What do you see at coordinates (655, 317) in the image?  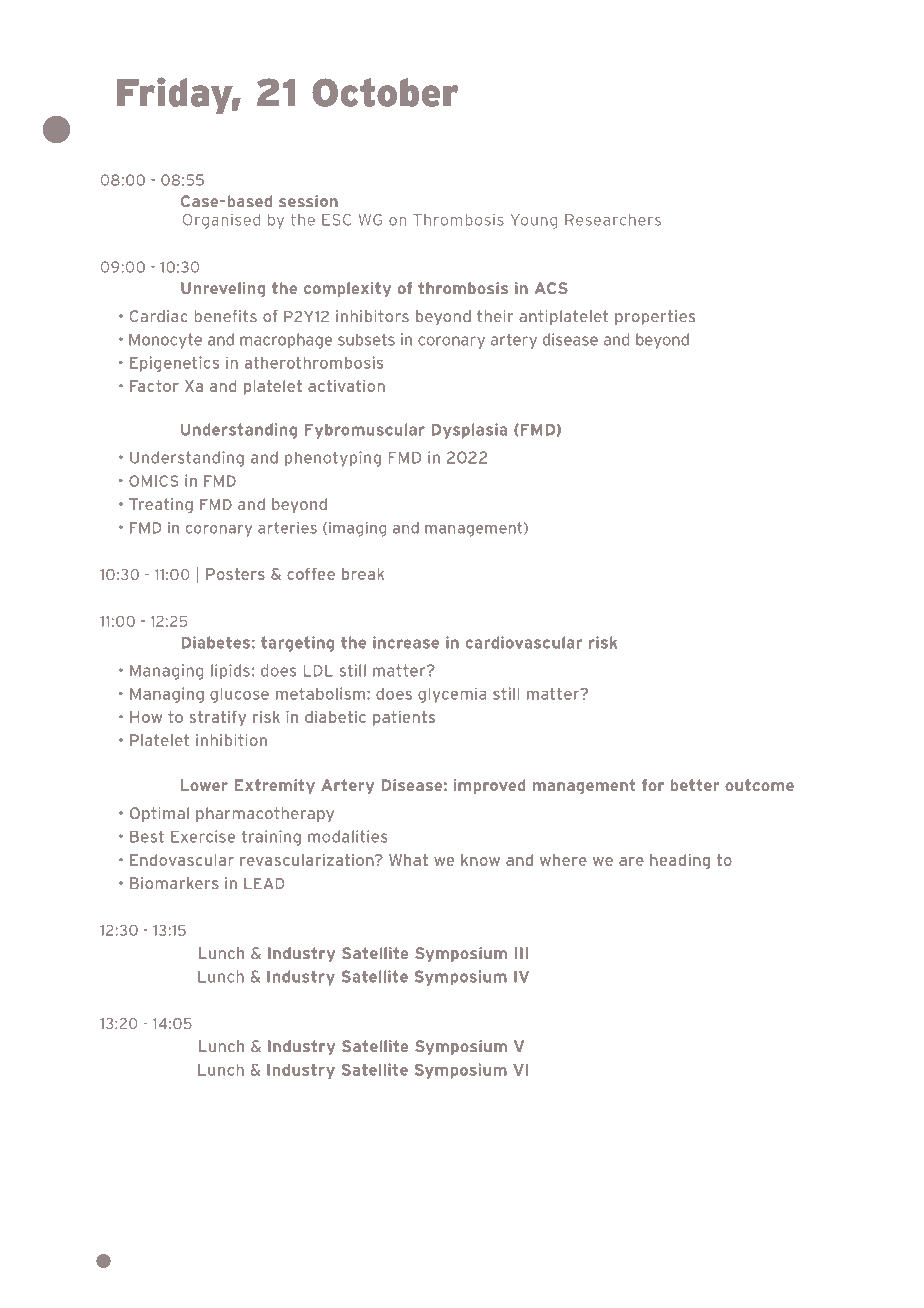 I see `properties` at bounding box center [655, 317].
